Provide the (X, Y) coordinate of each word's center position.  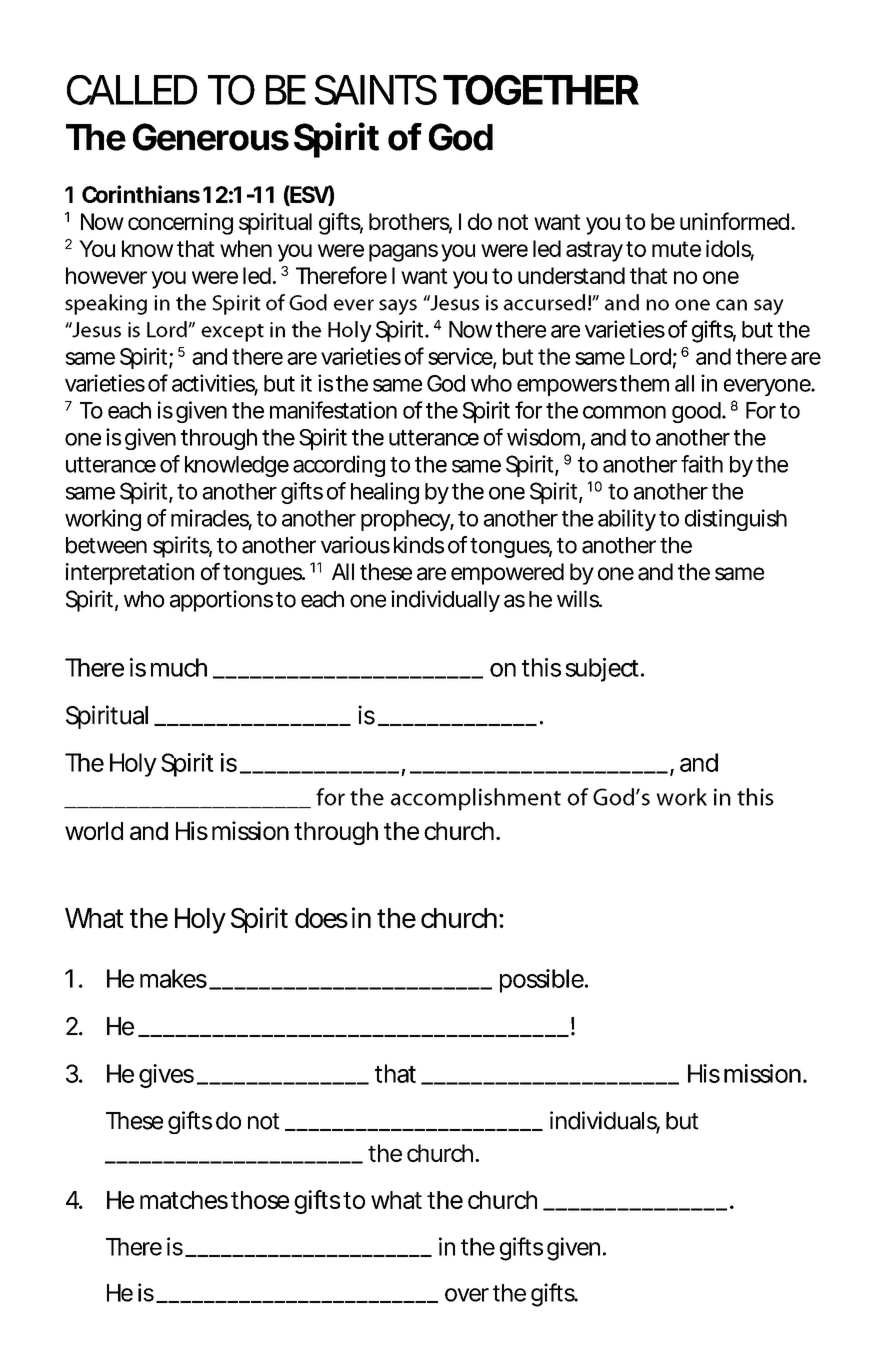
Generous (211, 137)
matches (184, 1200)
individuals (605, 1121)
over (467, 1295)
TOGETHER (541, 90)
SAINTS (376, 89)
